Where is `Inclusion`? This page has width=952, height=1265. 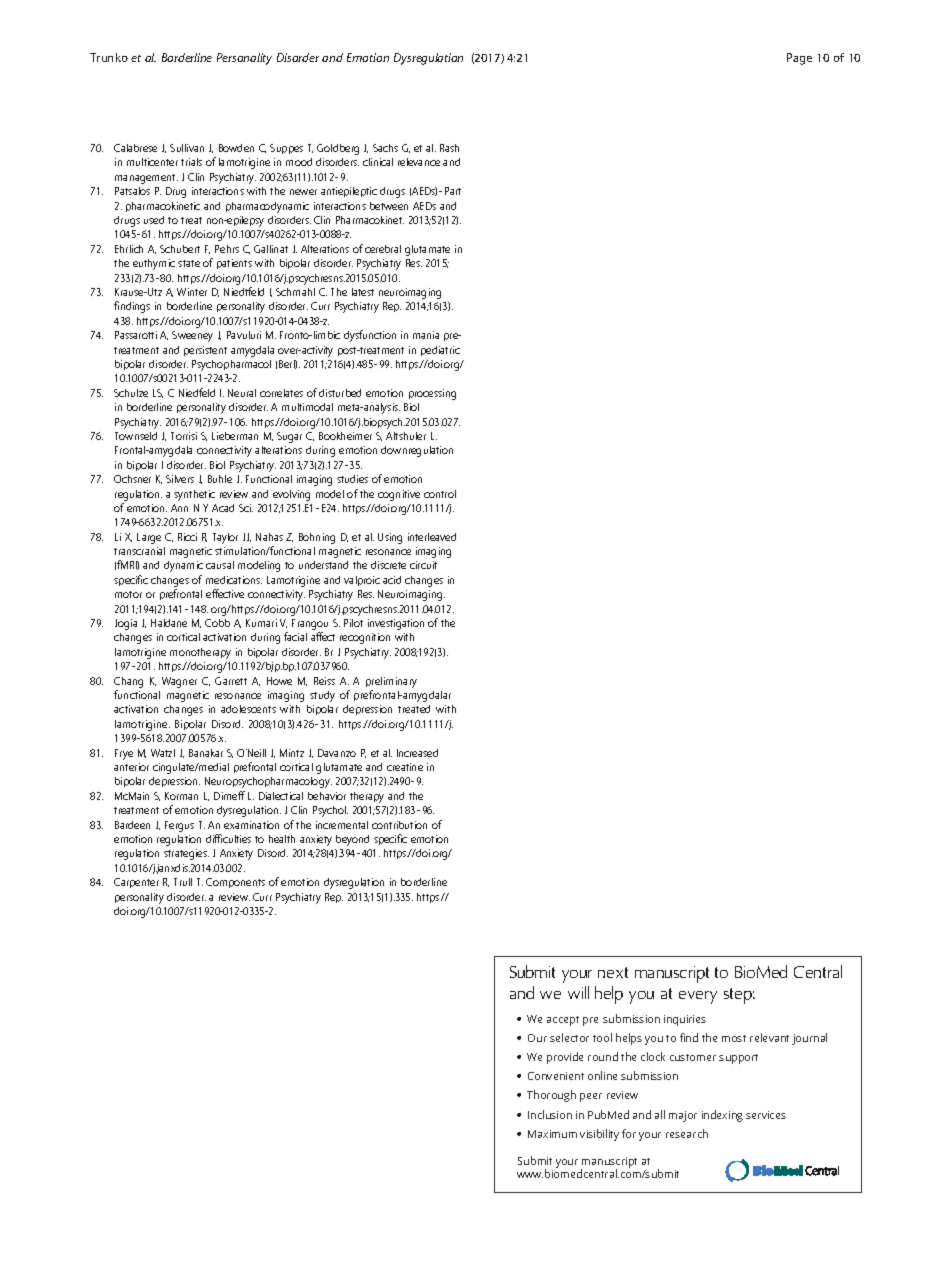 Inclusion is located at coordinates (550, 1114).
